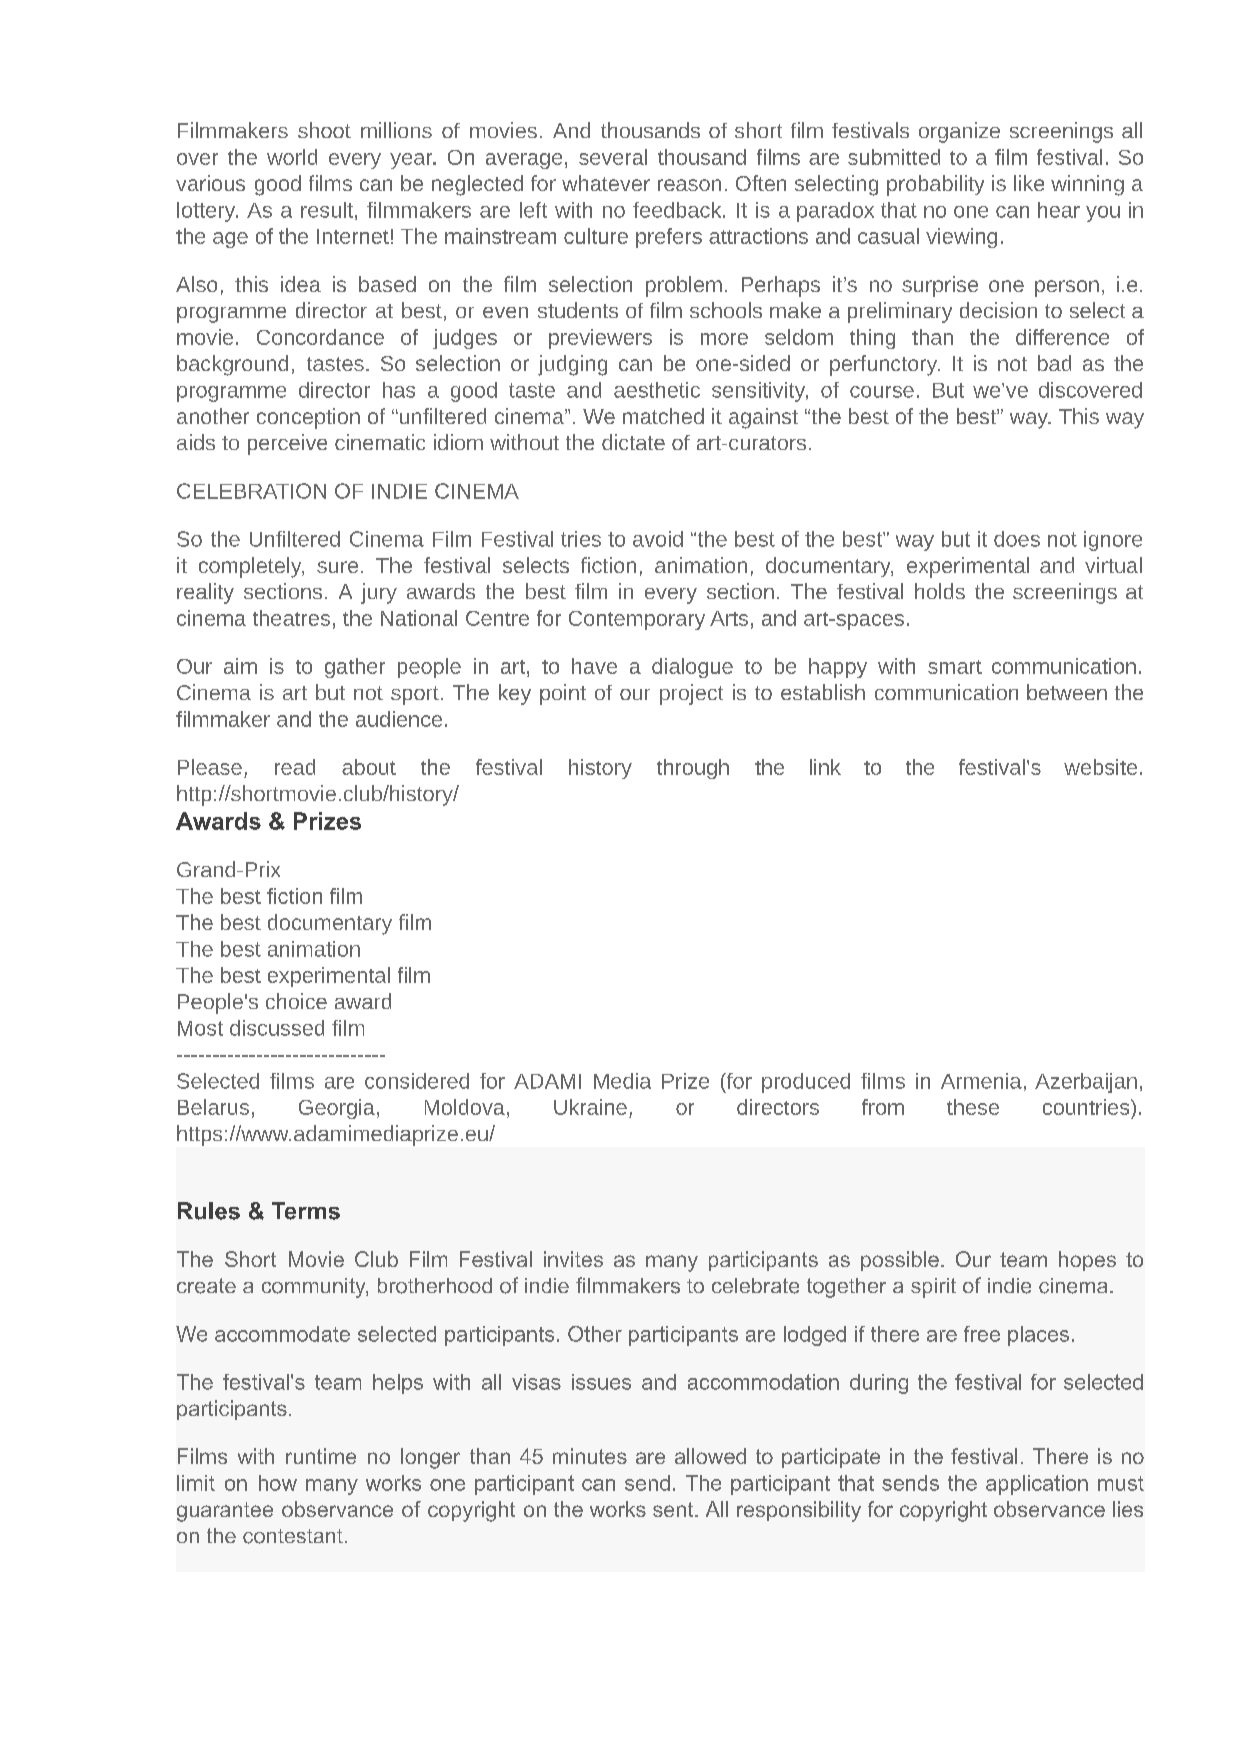 This document has height=1743, width=1234. Describe the element at coordinates (292, 157) in the document. I see `world` at that location.
